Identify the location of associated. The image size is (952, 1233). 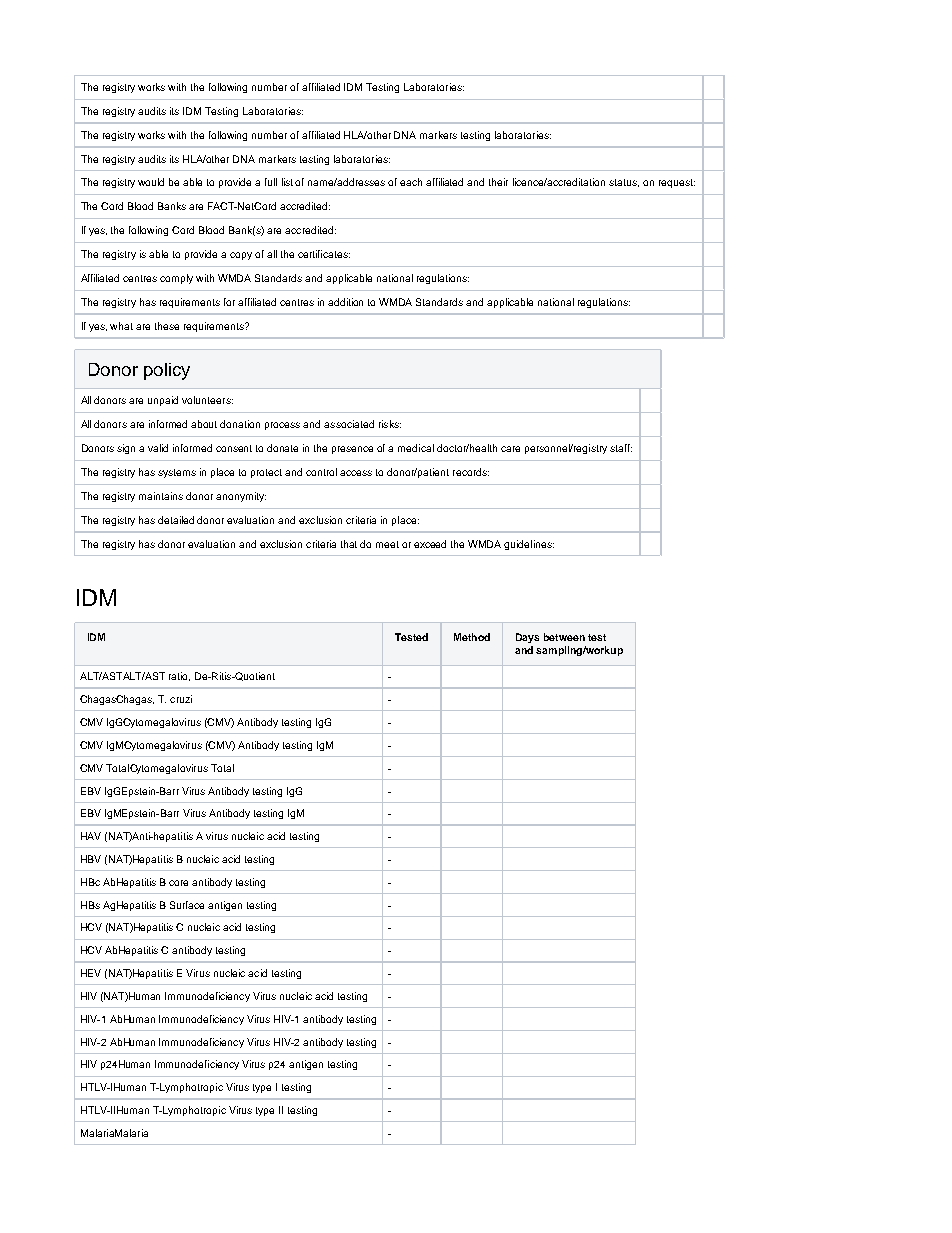
(349, 424).
